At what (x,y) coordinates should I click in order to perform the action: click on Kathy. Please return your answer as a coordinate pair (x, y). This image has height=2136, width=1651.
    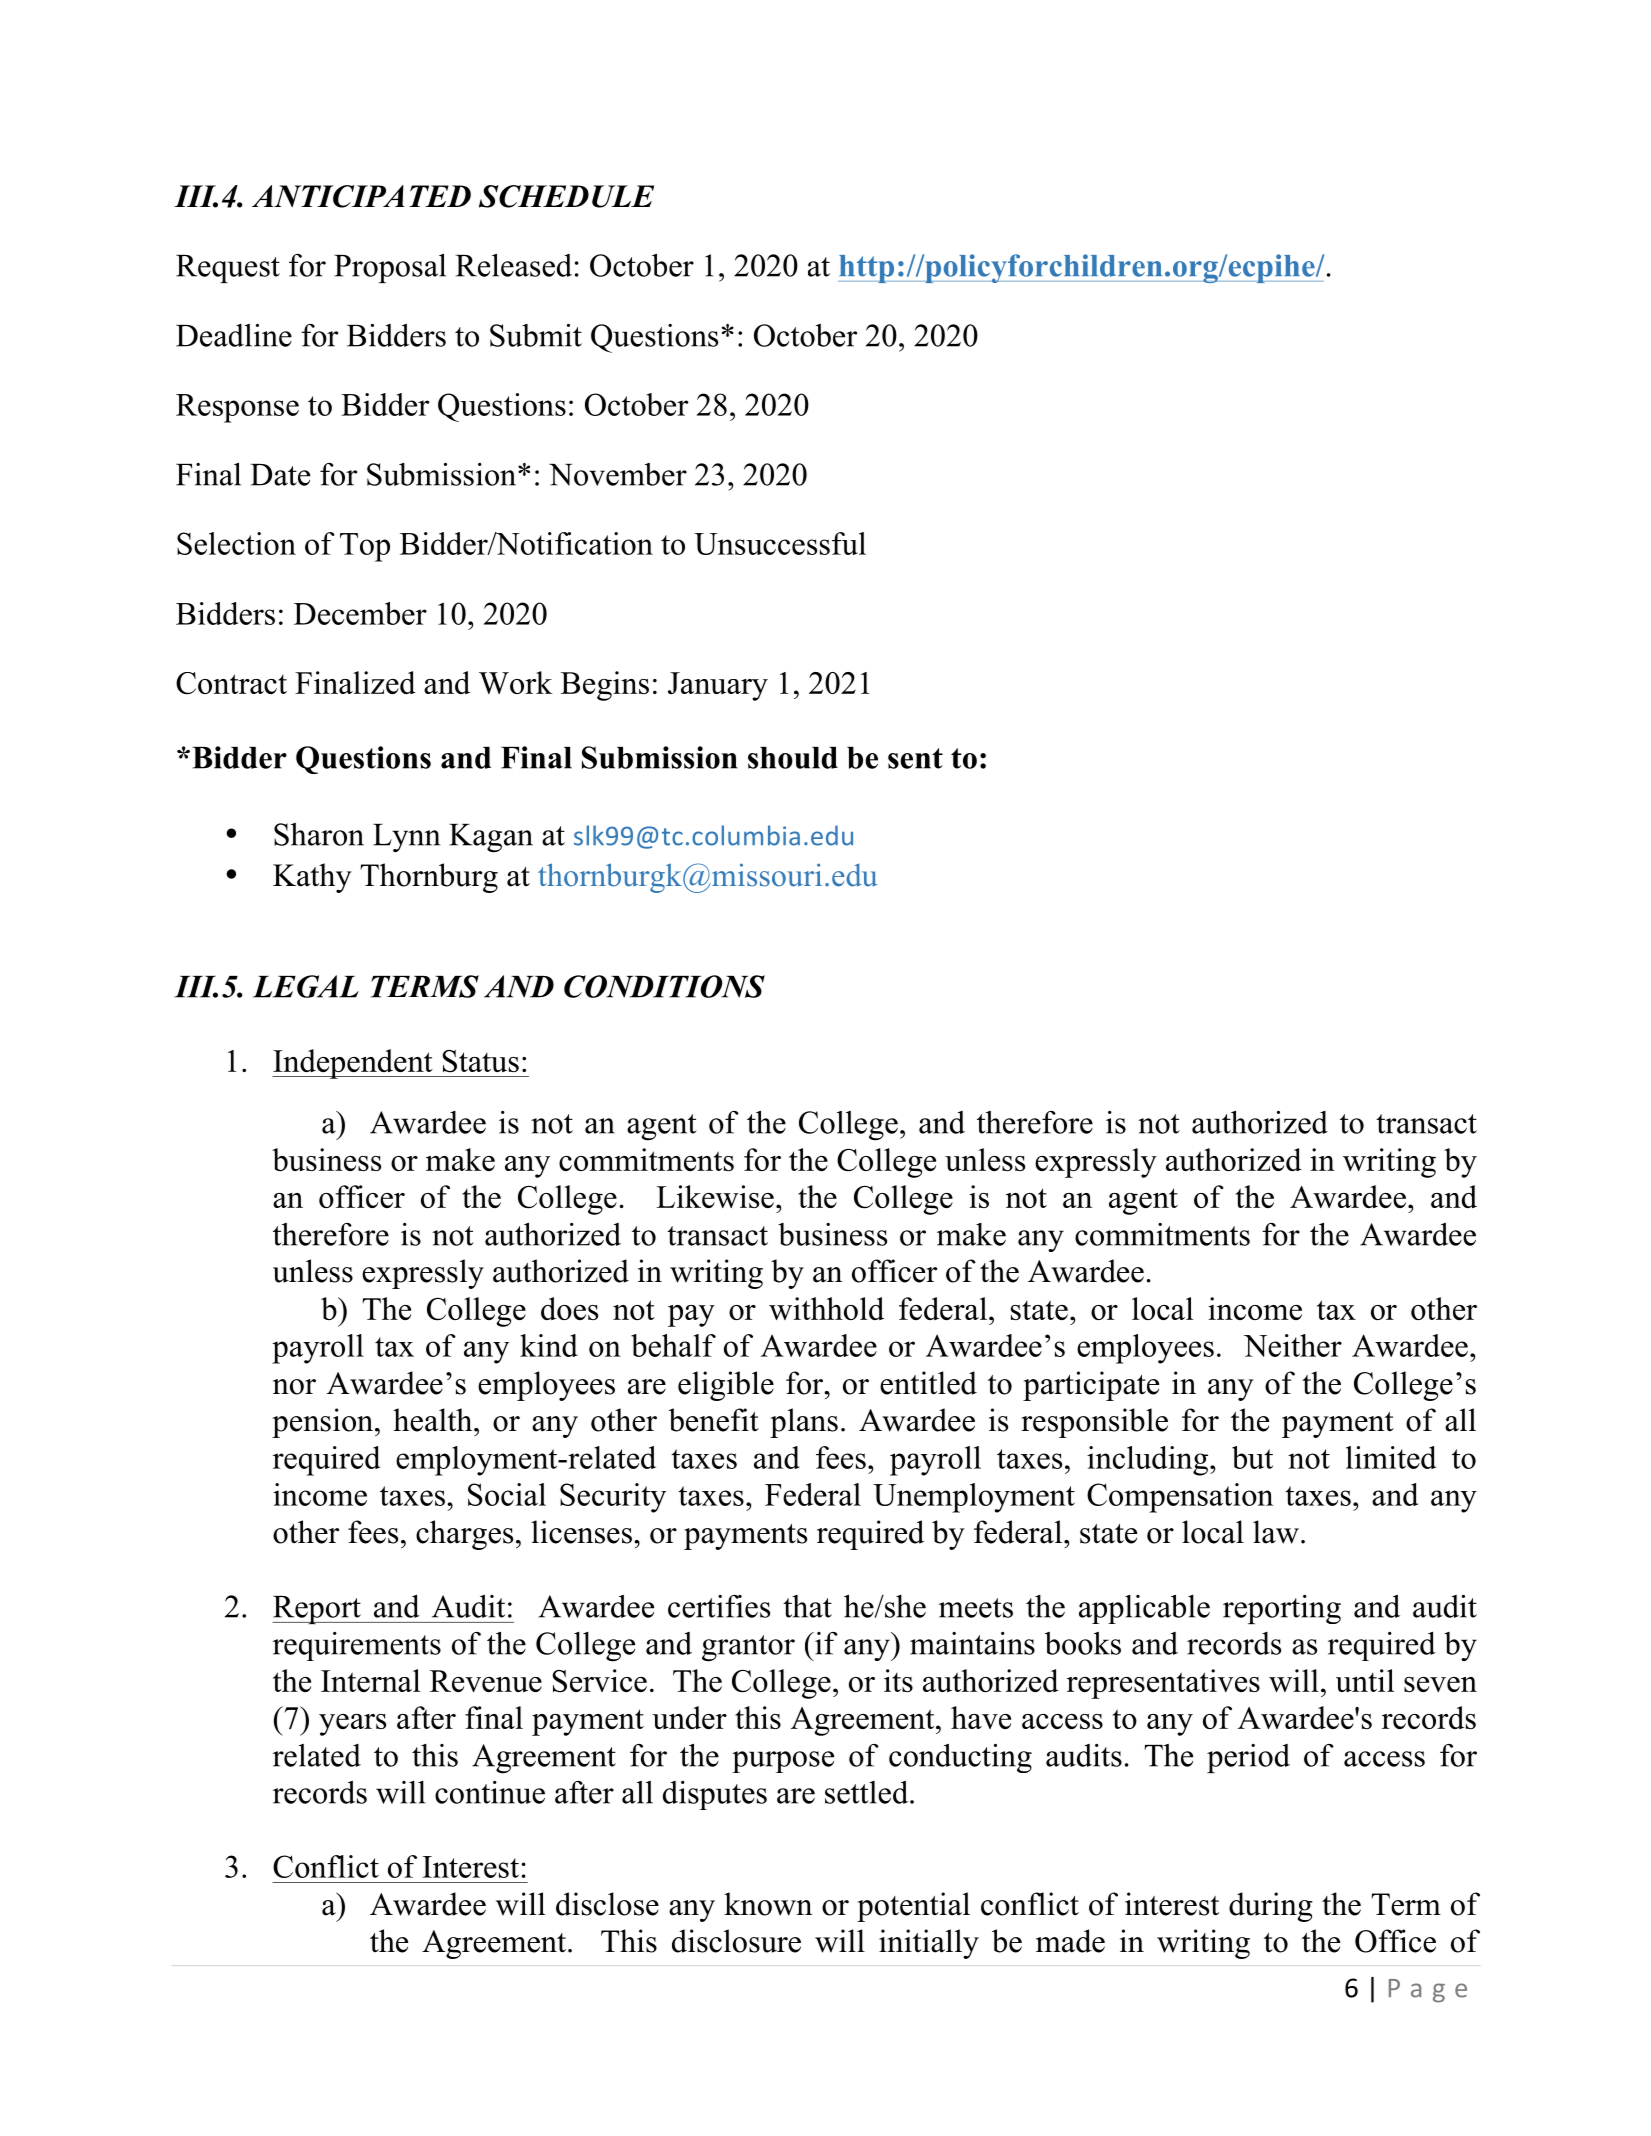
    Looking at the image, I should click on (312, 878).
